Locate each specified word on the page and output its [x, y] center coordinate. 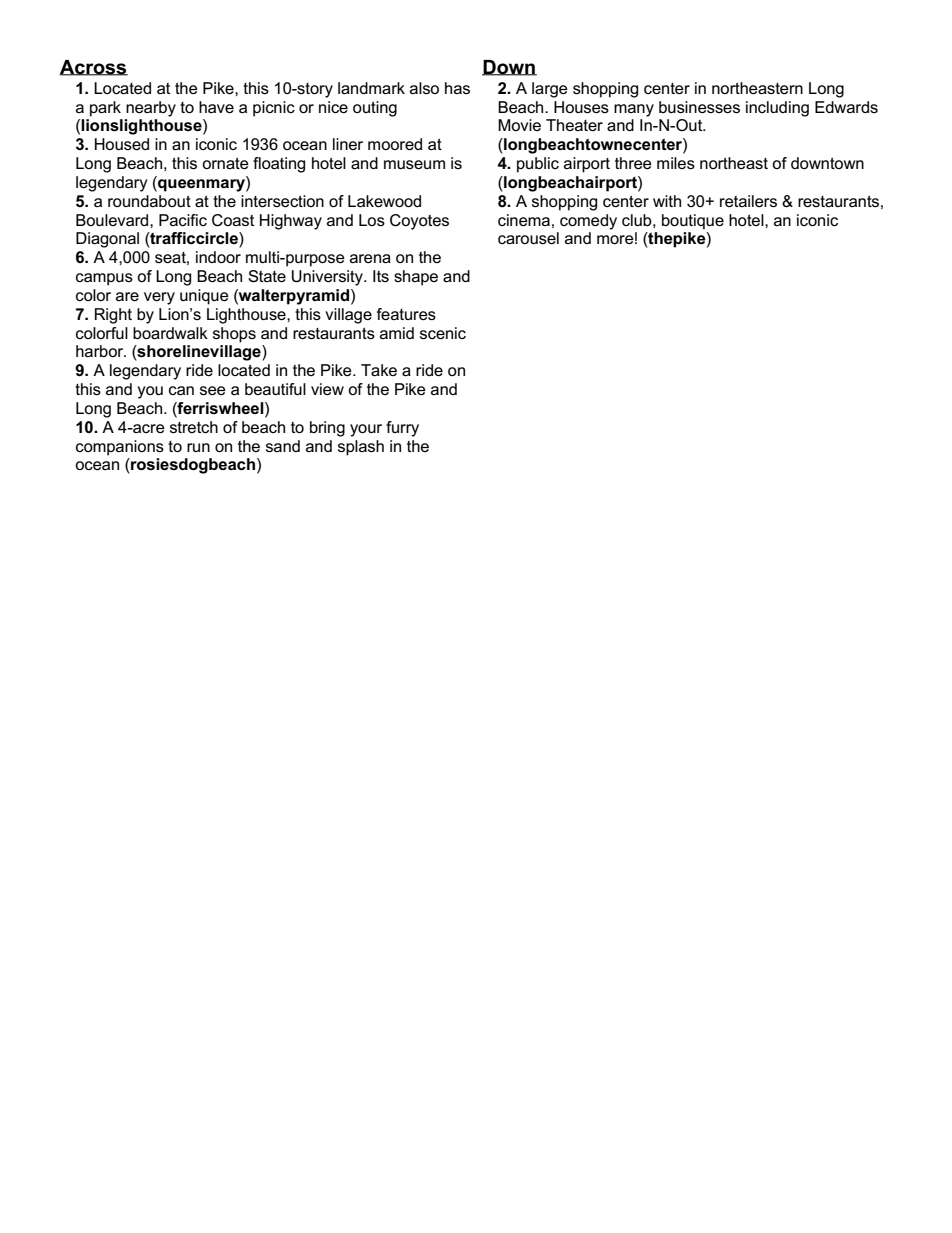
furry [402, 429]
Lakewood [384, 201]
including [777, 109]
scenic [443, 333]
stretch [194, 427]
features [406, 314]
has [457, 88]
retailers [748, 201]
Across [94, 68]
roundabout [149, 201]
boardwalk [170, 333]
